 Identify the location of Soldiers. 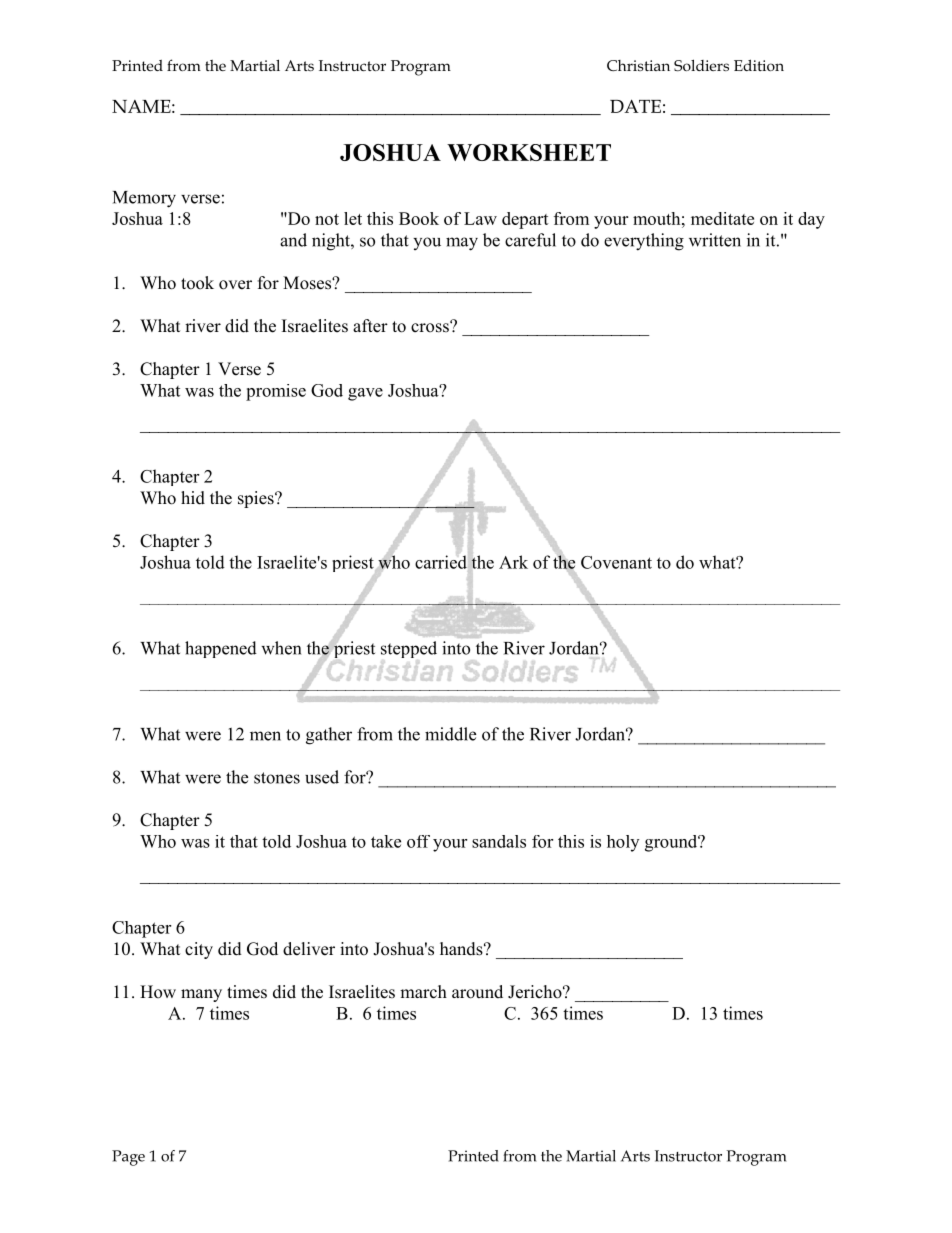
(701, 65).
